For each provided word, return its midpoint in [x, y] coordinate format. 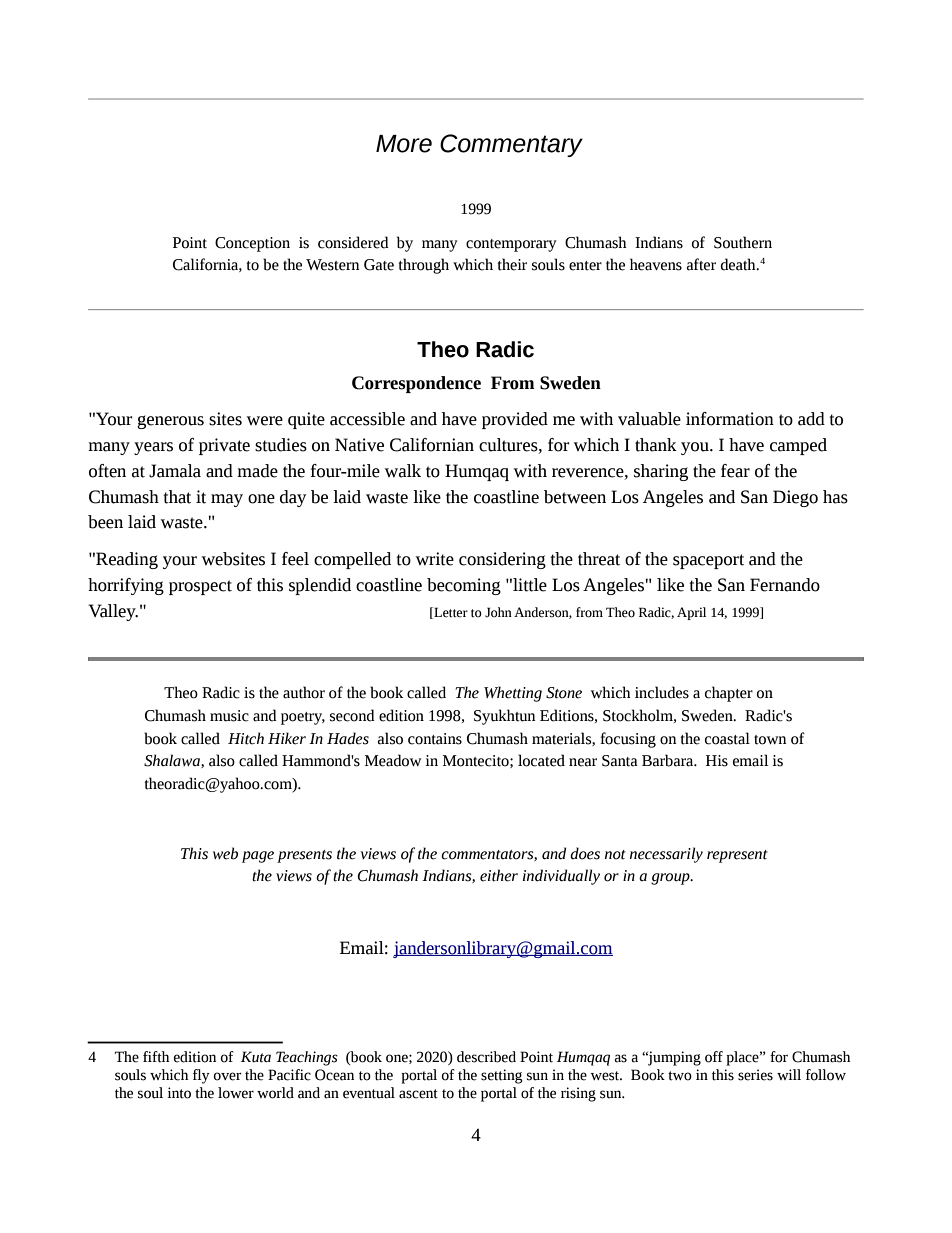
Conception [252, 244]
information [730, 419]
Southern [743, 242]
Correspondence [416, 384]
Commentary [511, 145]
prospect [200, 587]
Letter [450, 613]
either [499, 875]
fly [201, 1076]
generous [170, 422]
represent [737, 856]
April [691, 613]
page [258, 857]
